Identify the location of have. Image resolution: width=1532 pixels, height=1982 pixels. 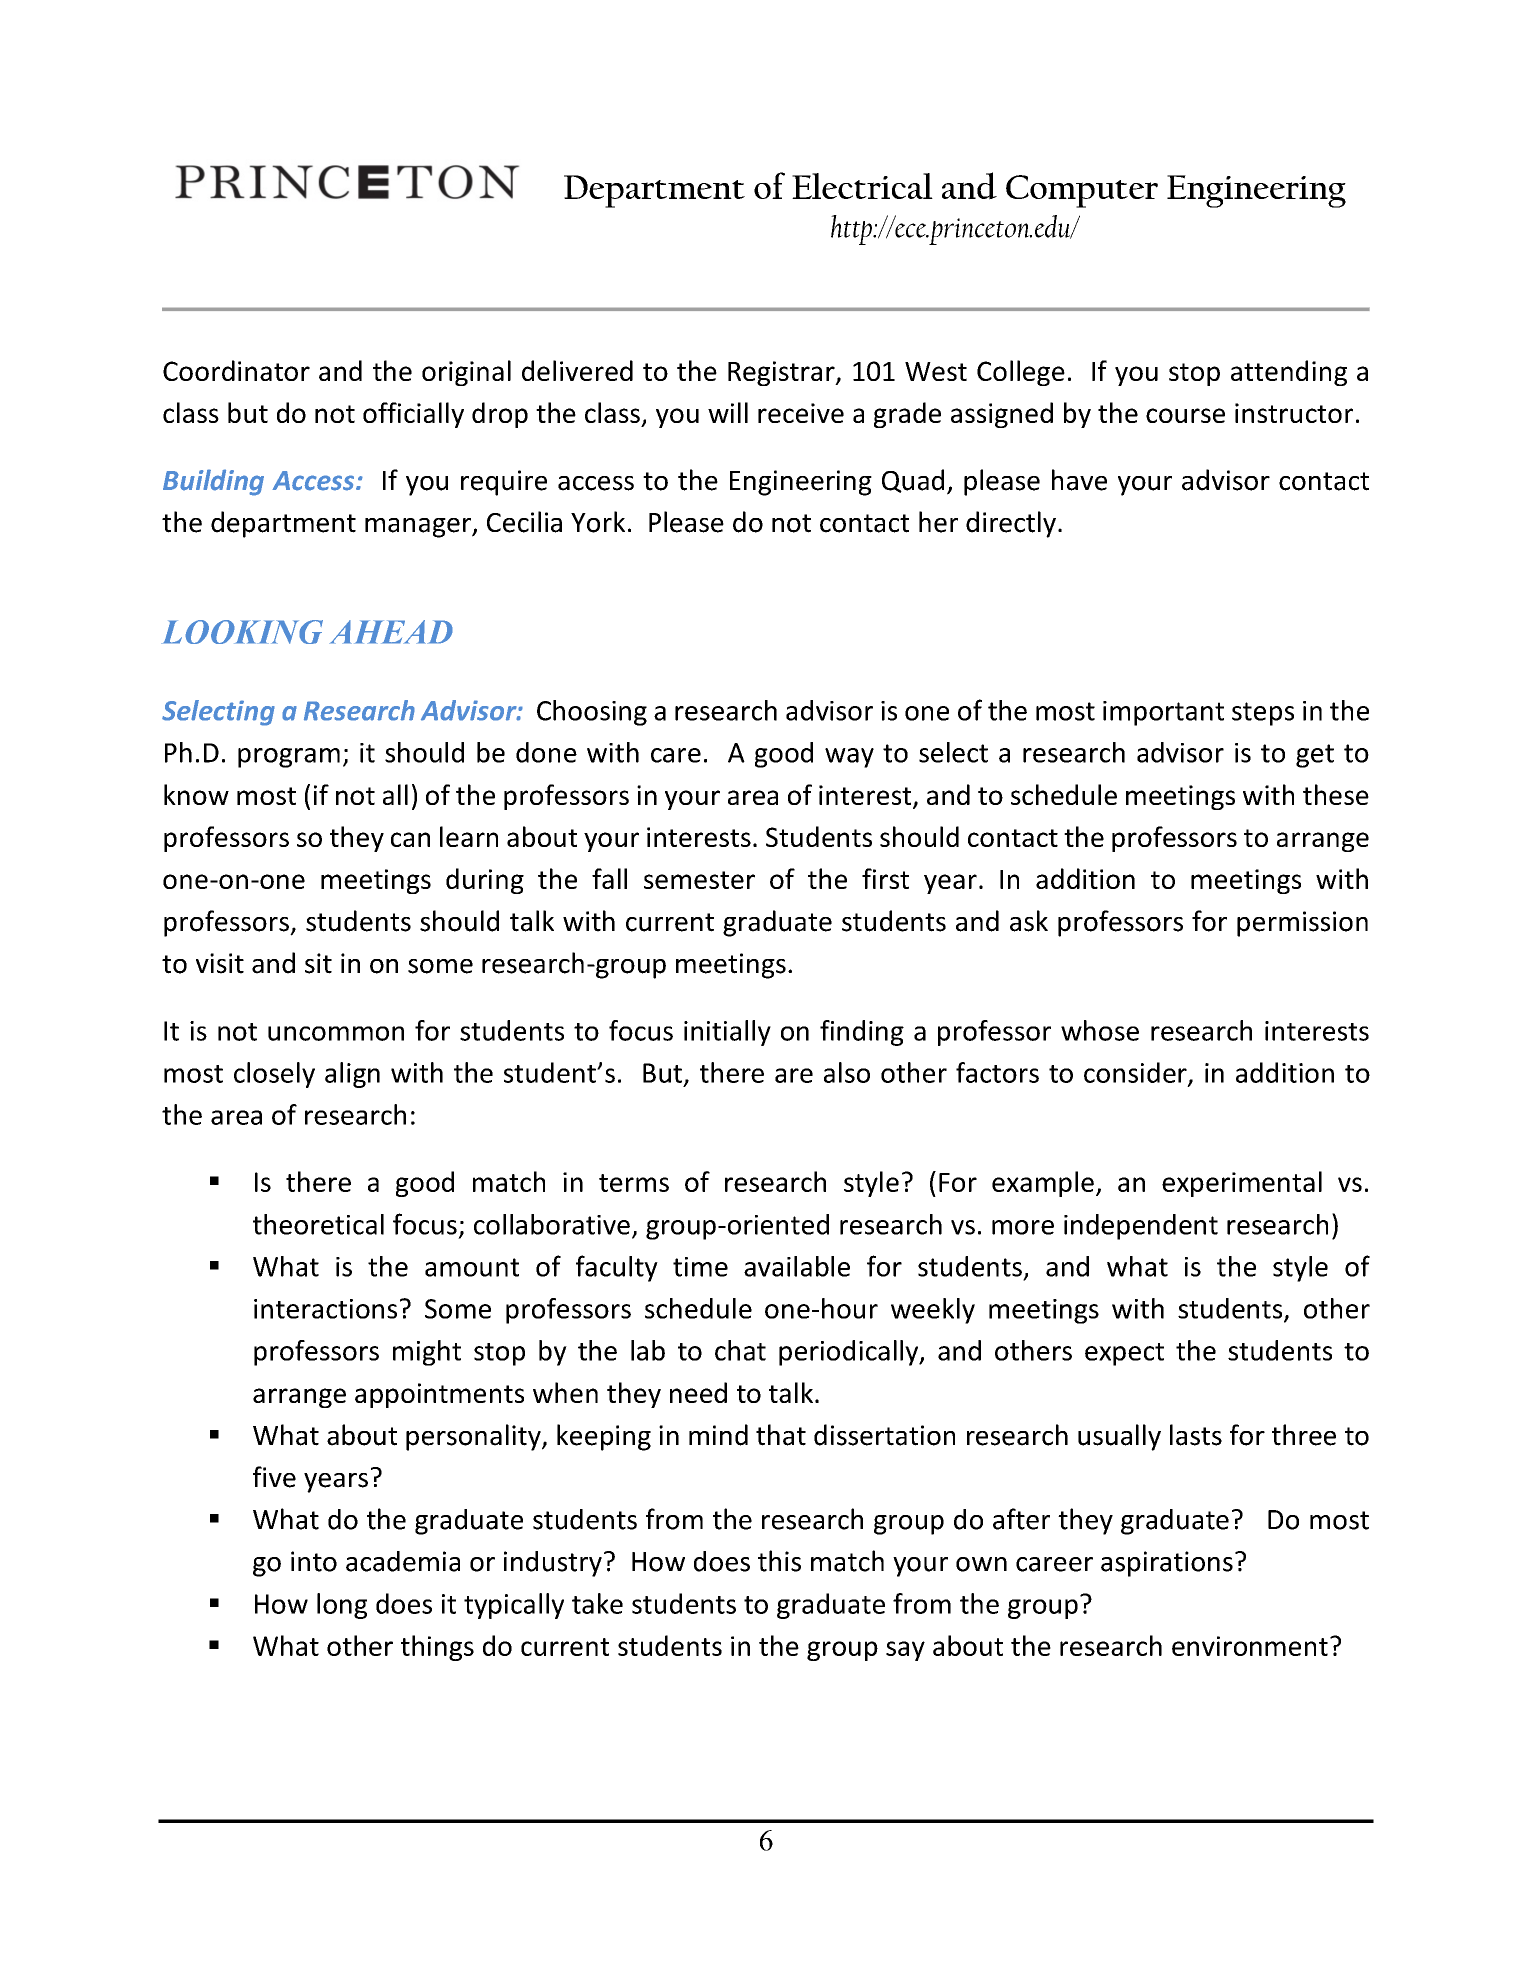
(1079, 480).
